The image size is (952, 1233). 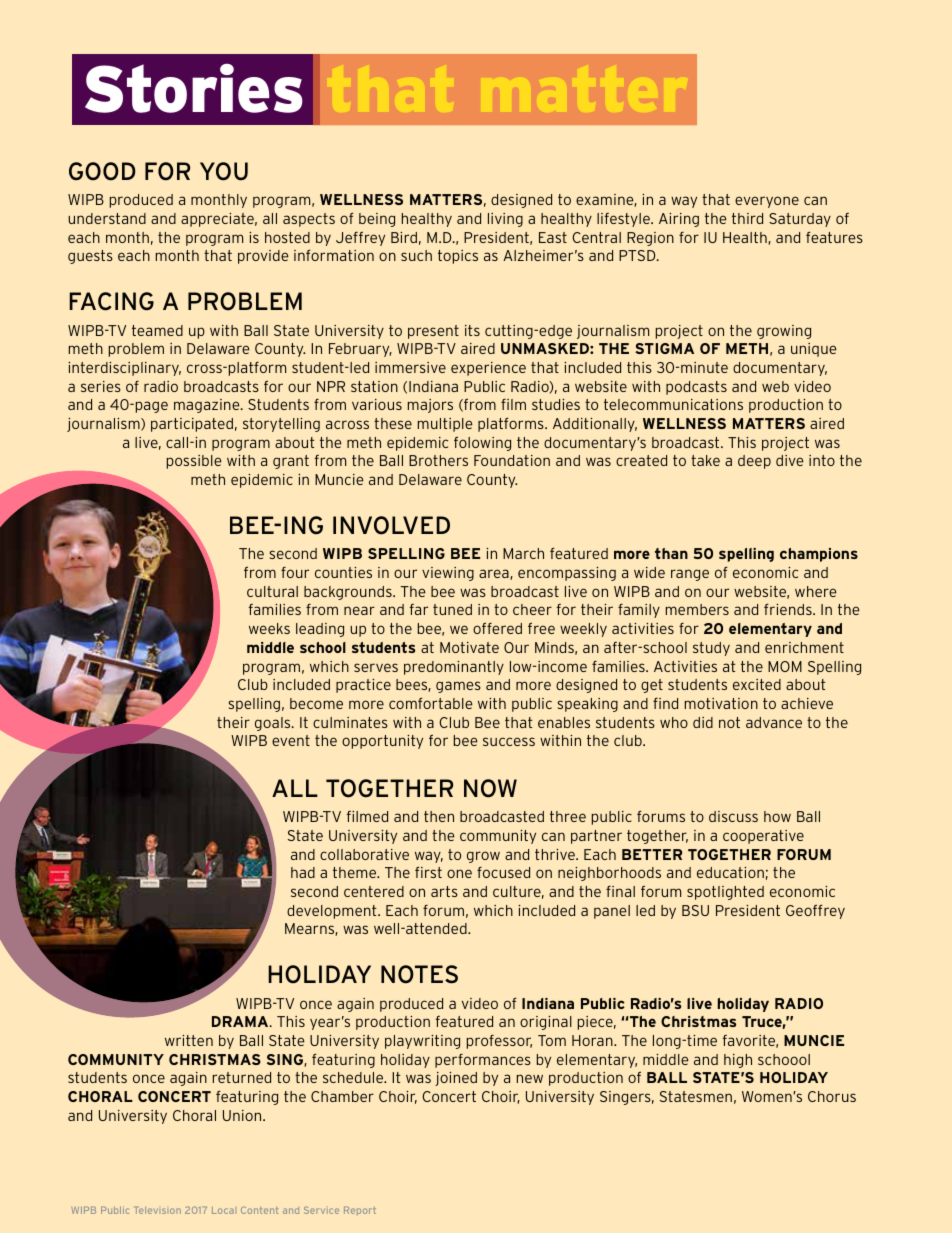 I want to click on then, so click(x=439, y=816).
